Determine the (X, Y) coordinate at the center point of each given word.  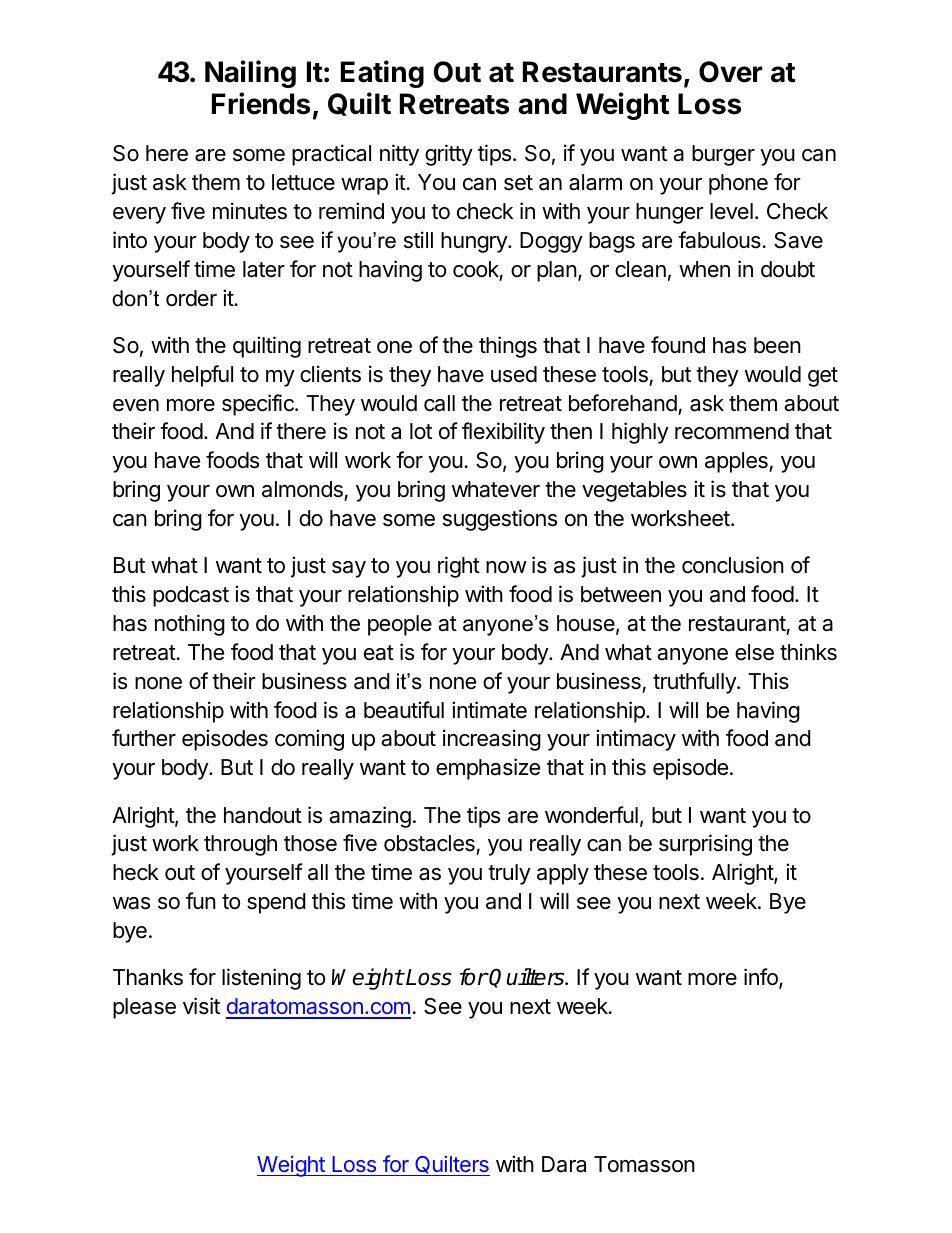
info (762, 978)
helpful (202, 376)
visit (201, 1006)
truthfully (695, 683)
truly (509, 874)
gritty (449, 155)
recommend (732, 431)
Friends (261, 103)
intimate (489, 710)
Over (730, 72)
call (439, 403)
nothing (190, 625)
